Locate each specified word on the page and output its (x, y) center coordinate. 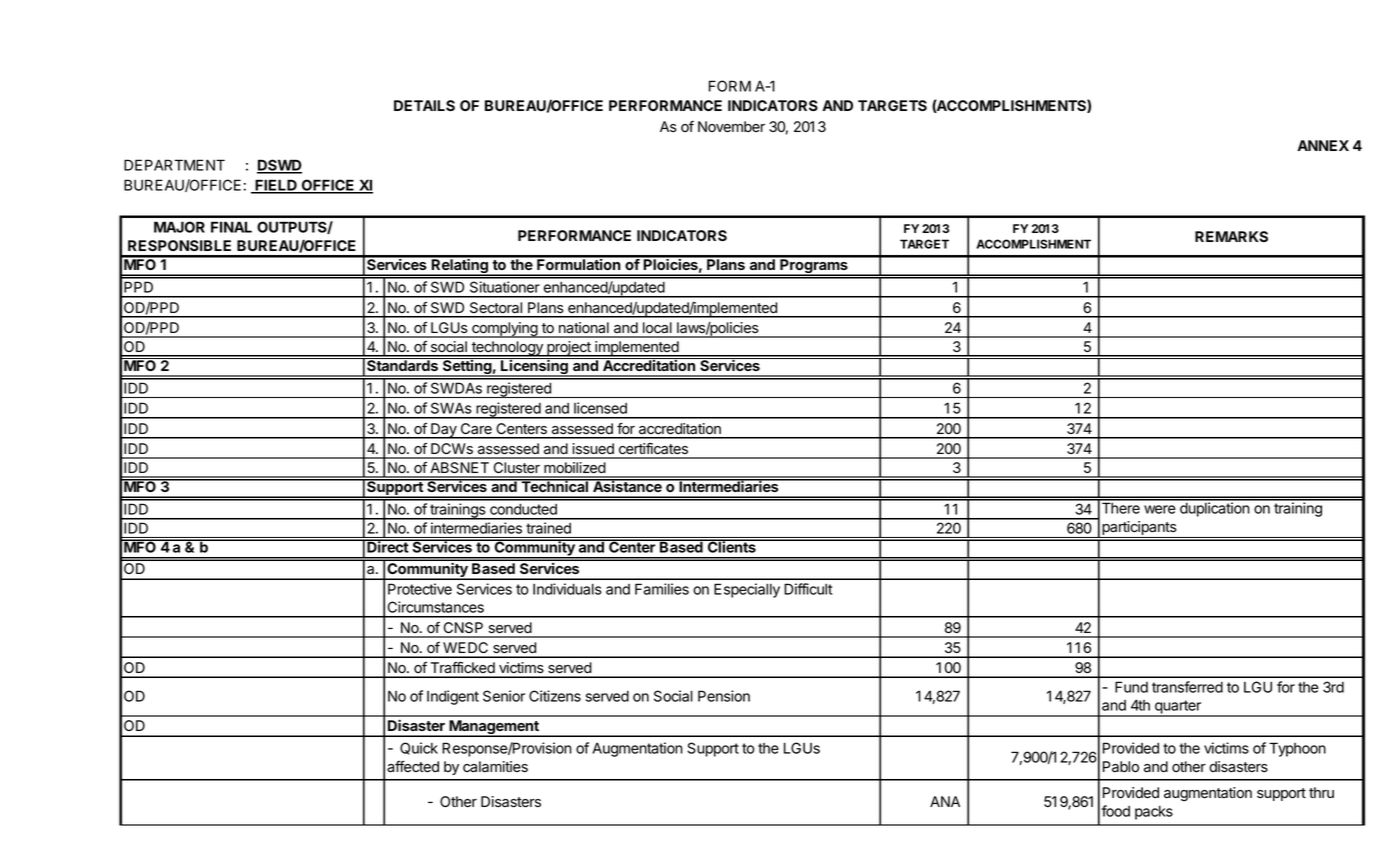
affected (413, 767)
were (1160, 509)
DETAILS (424, 105)
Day (444, 431)
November (731, 127)
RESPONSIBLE (179, 245)
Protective (420, 589)
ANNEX (1323, 145)
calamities (495, 767)
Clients (731, 546)
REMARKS (1231, 236)
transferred (1187, 687)
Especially (747, 590)
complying (504, 330)
